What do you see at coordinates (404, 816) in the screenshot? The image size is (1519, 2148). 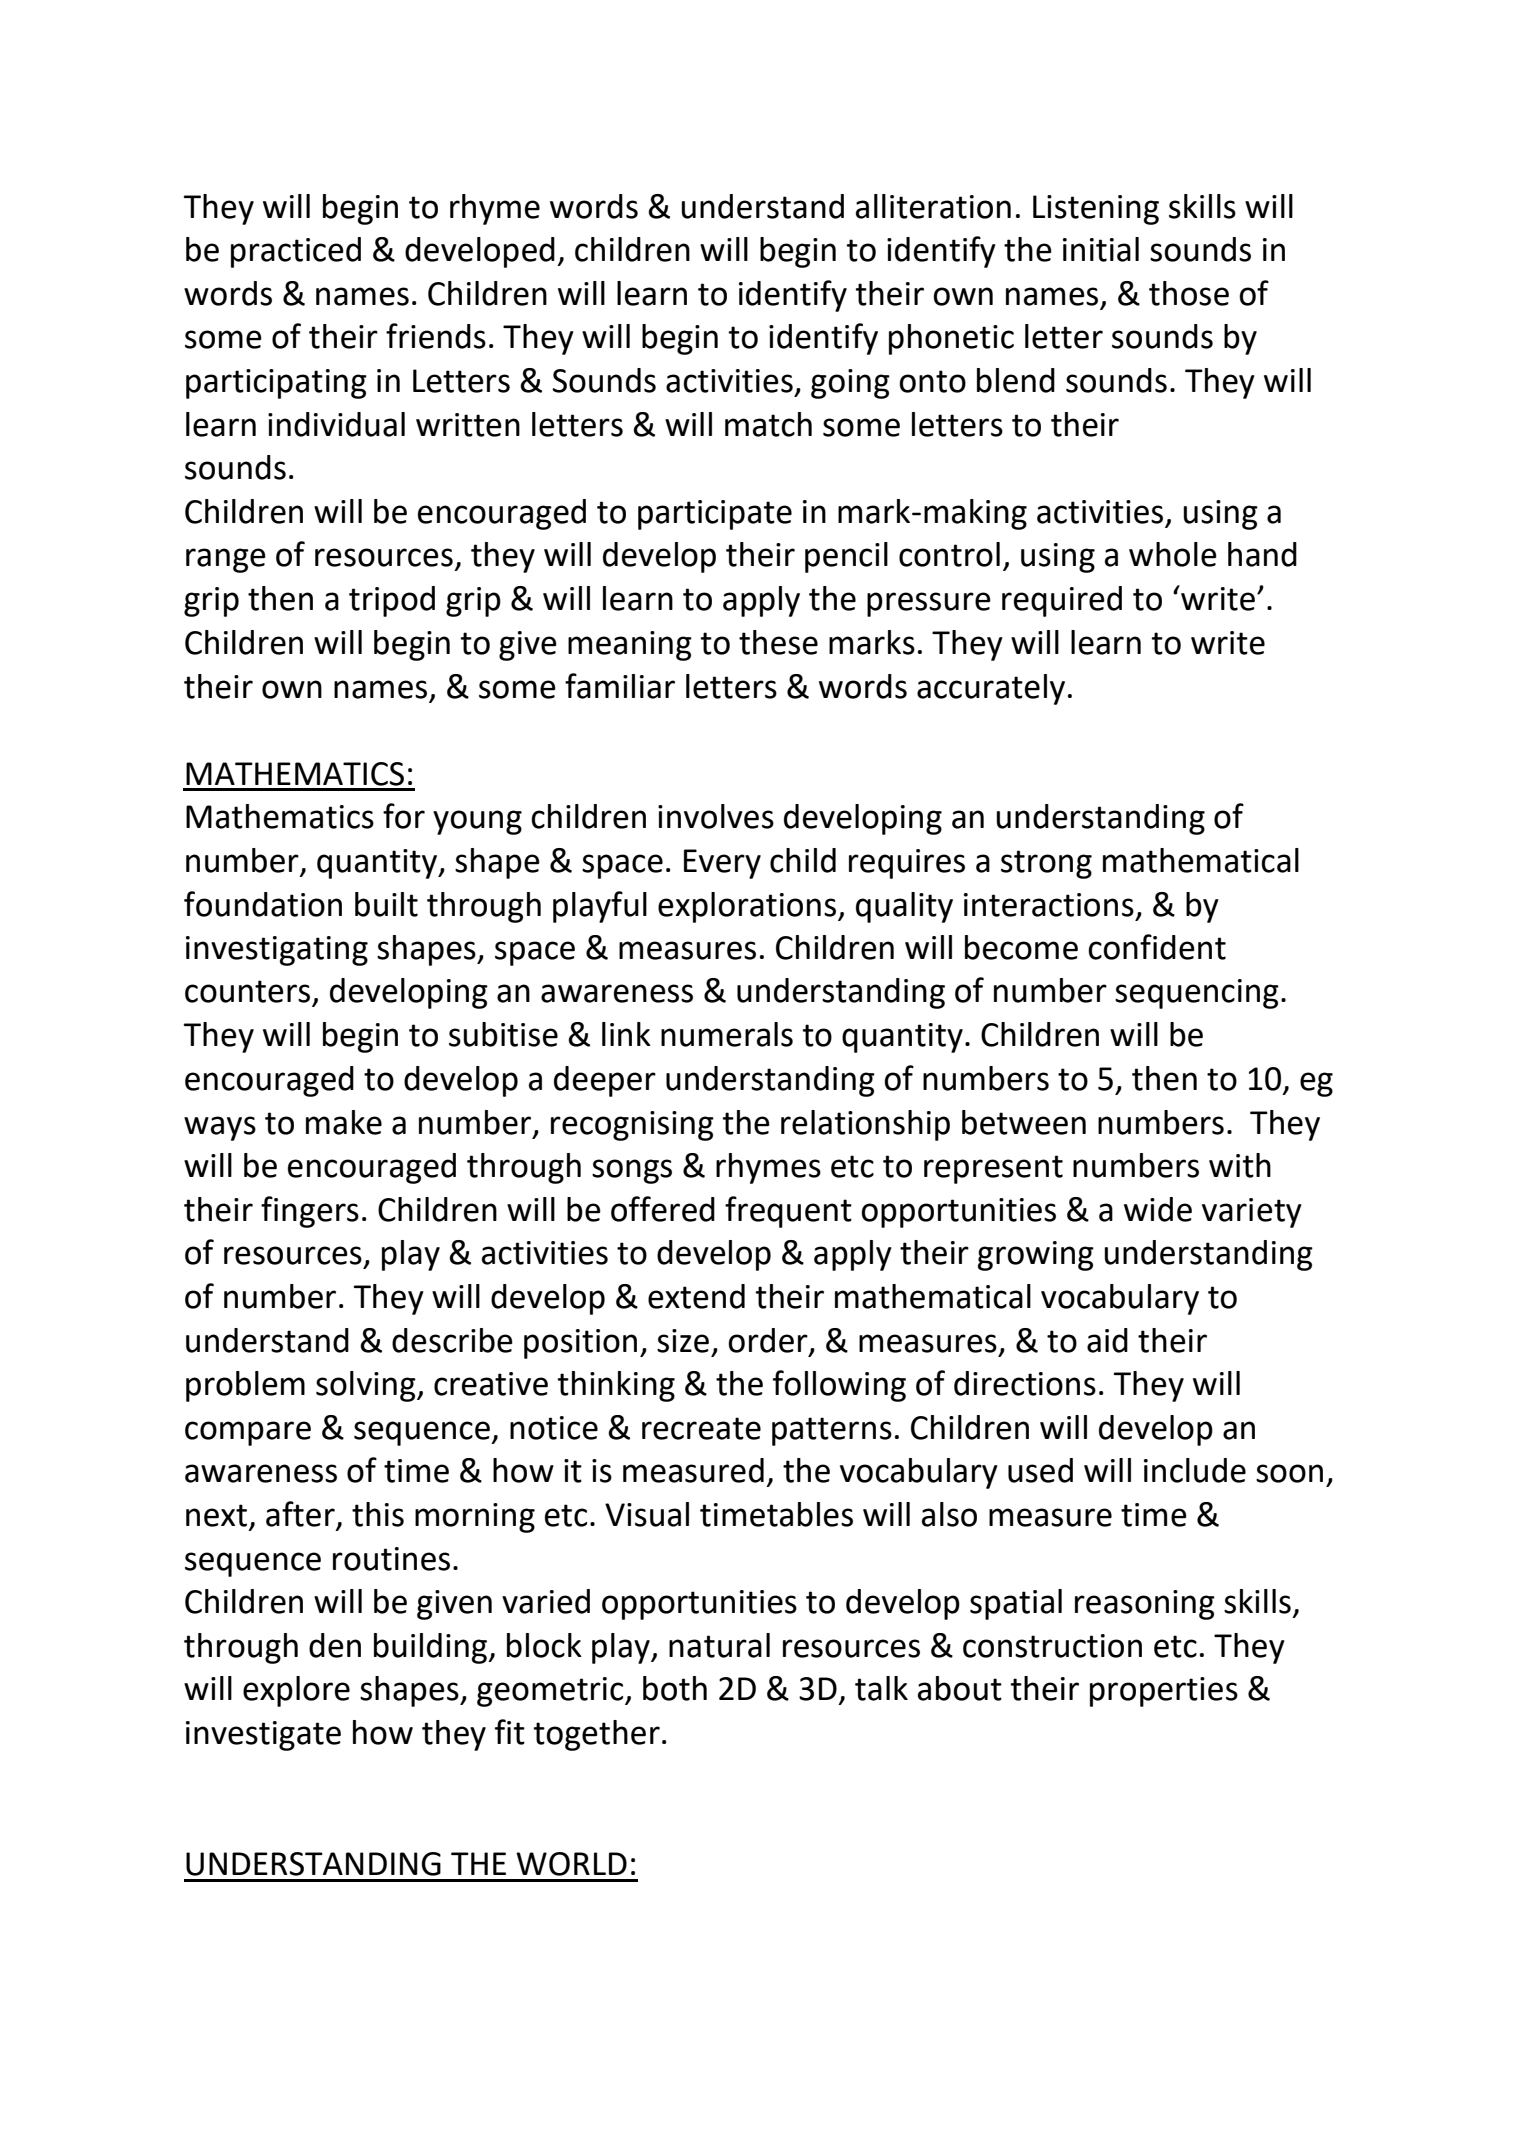 I see `for` at bounding box center [404, 816].
